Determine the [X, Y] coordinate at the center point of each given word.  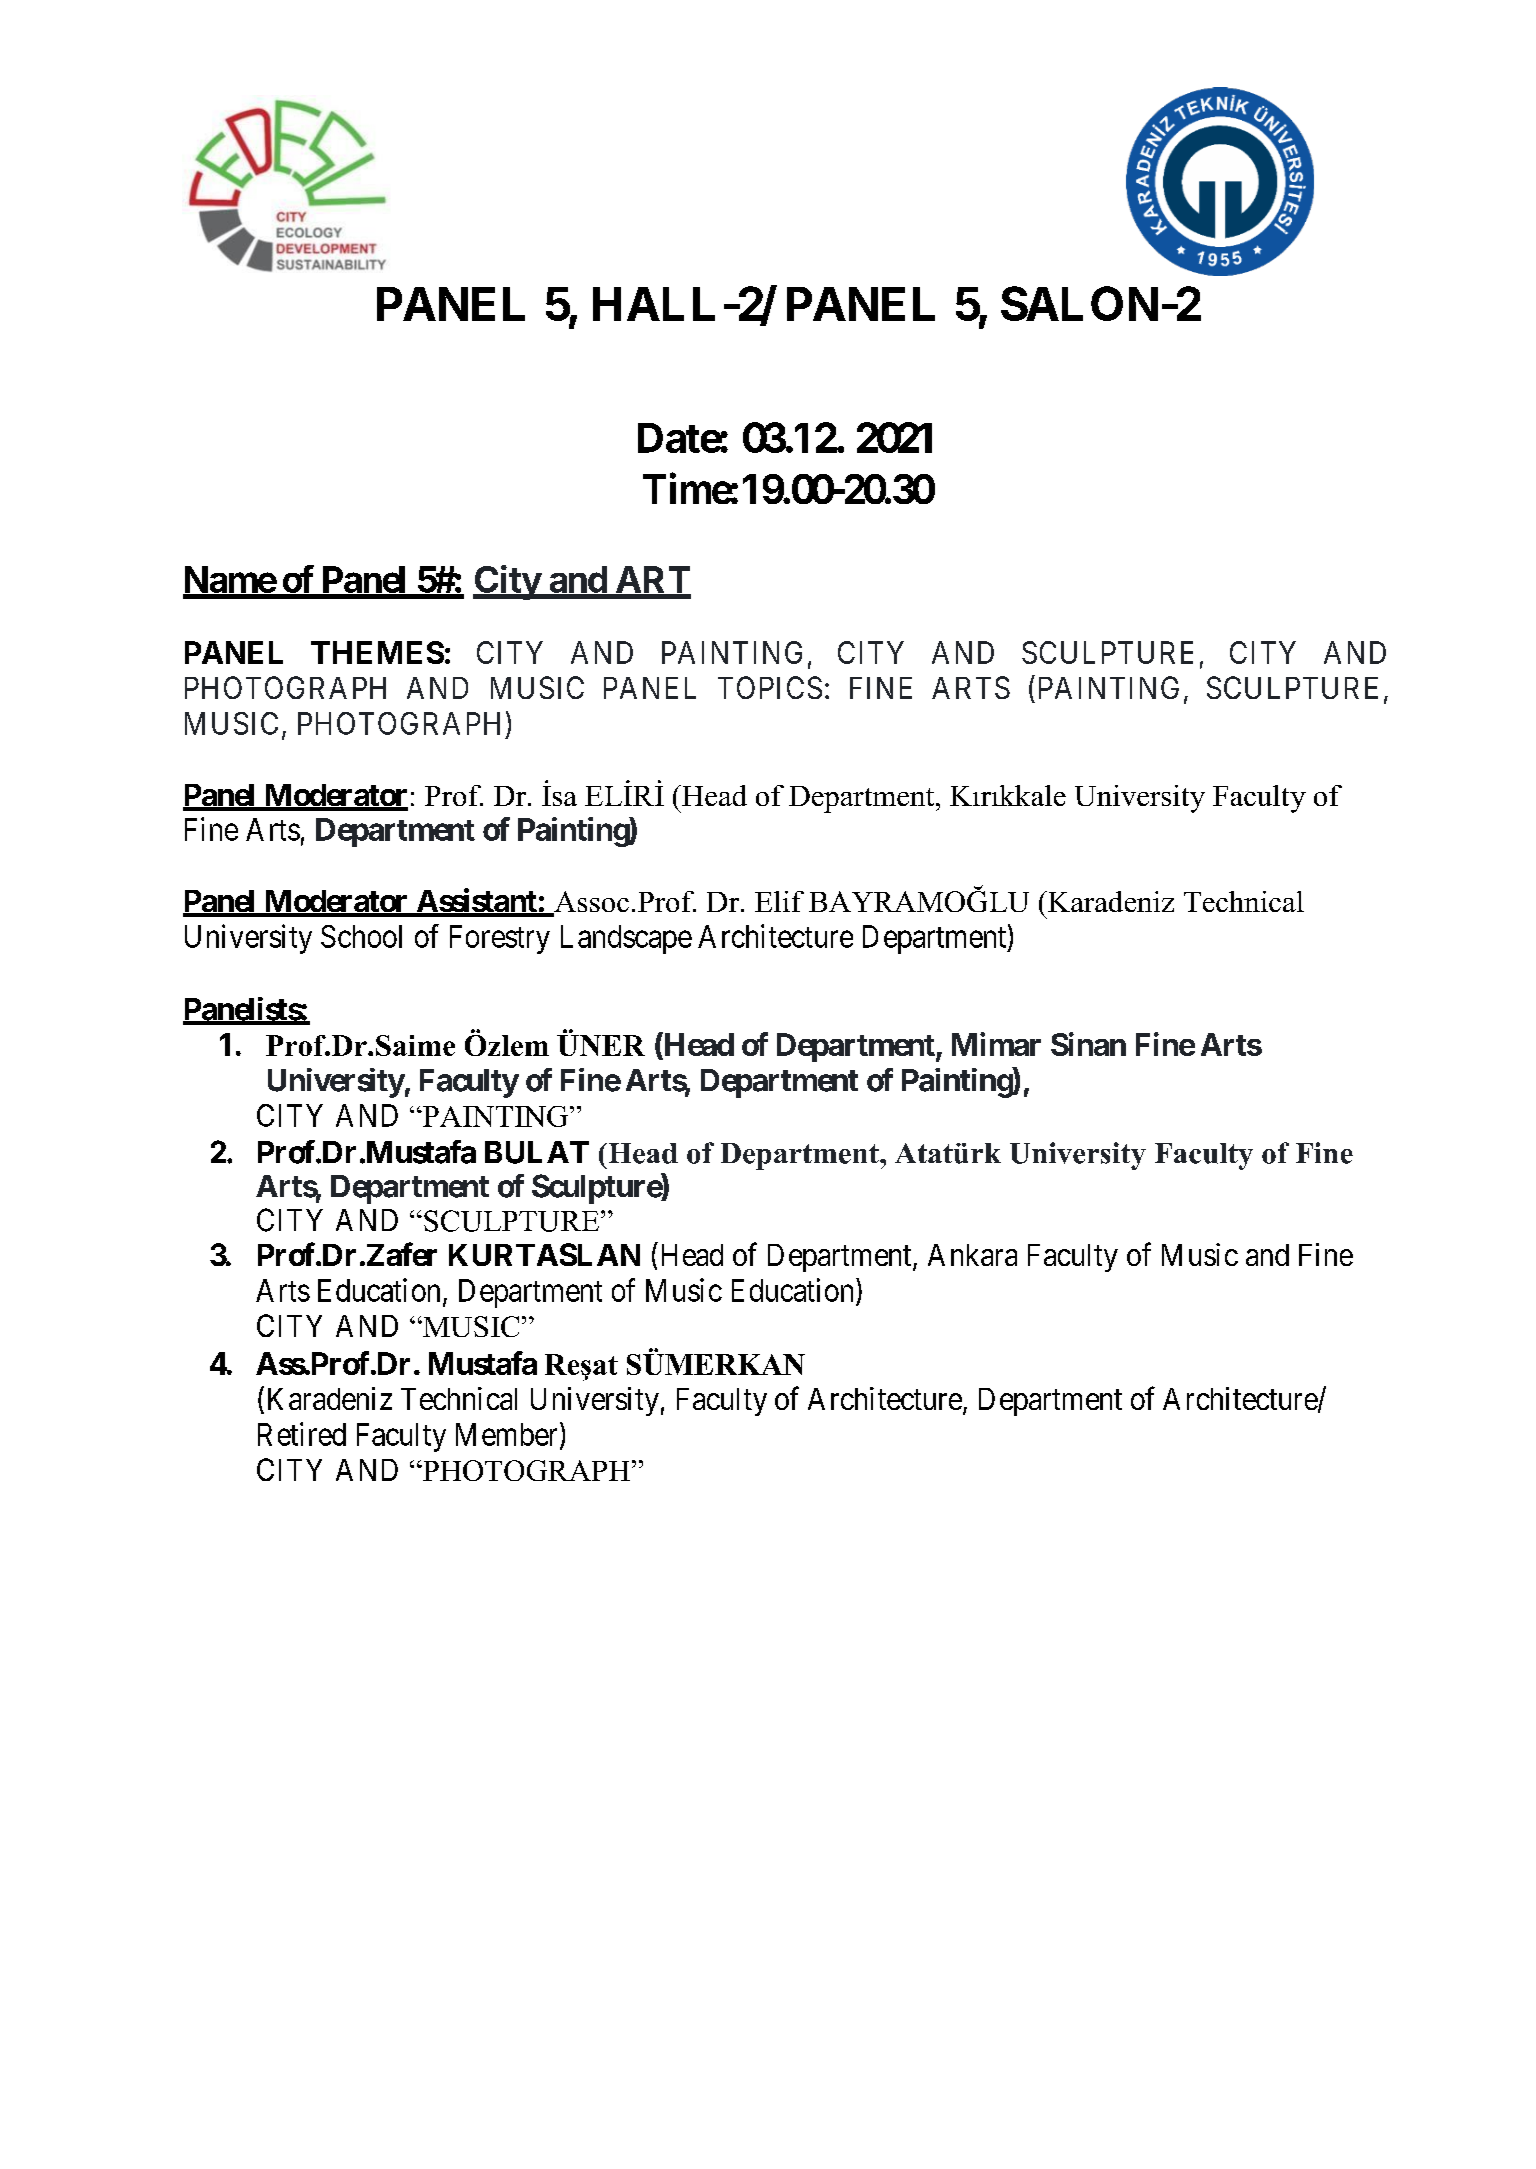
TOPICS [770, 687]
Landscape [626, 939]
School [361, 936]
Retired [302, 1434]
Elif [779, 901]
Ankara [972, 1255]
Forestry [500, 939]
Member [508, 1435]
